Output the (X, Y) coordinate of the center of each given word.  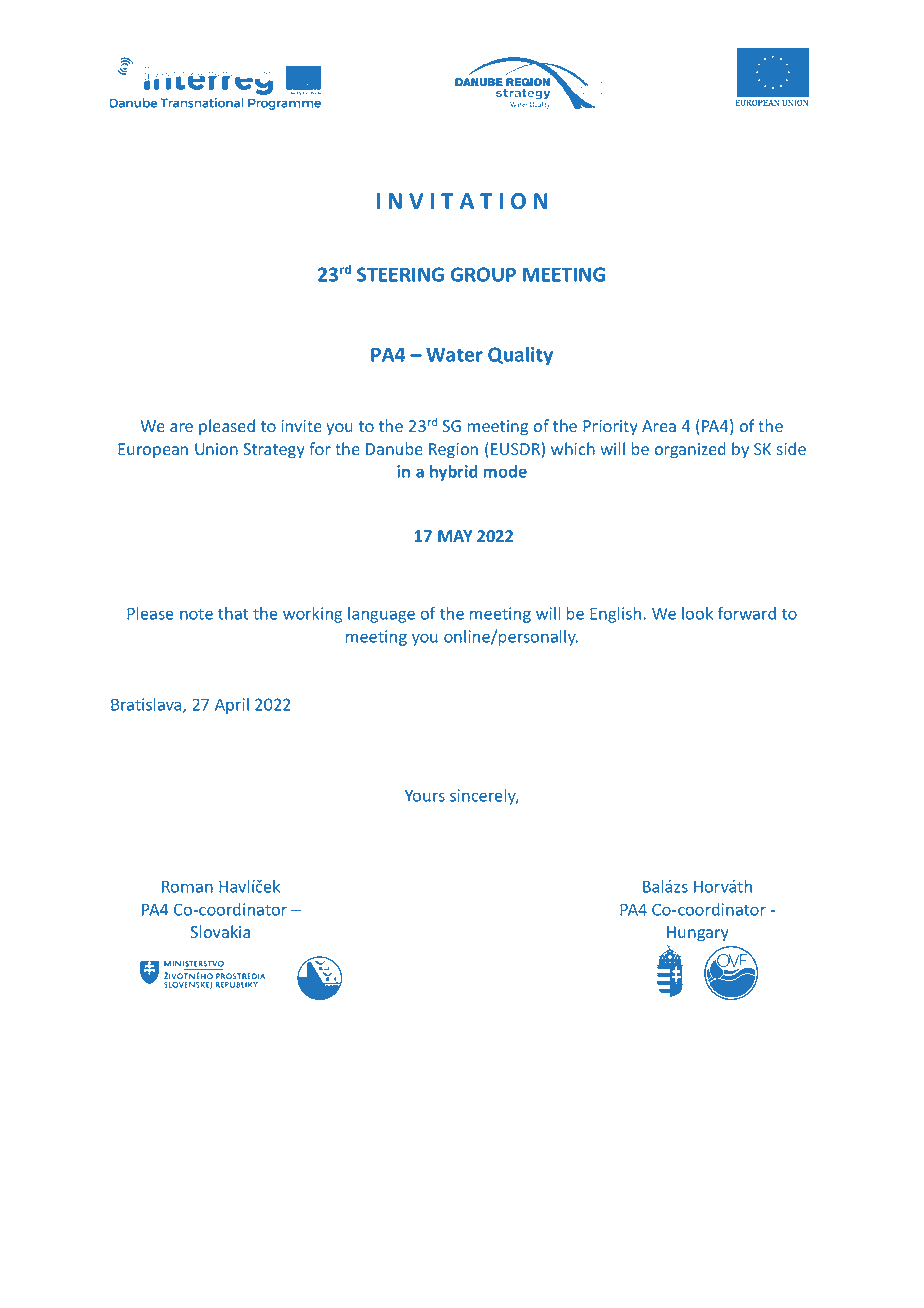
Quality (520, 356)
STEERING (400, 274)
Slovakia (220, 931)
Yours (425, 795)
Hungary (698, 934)
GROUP (483, 274)
